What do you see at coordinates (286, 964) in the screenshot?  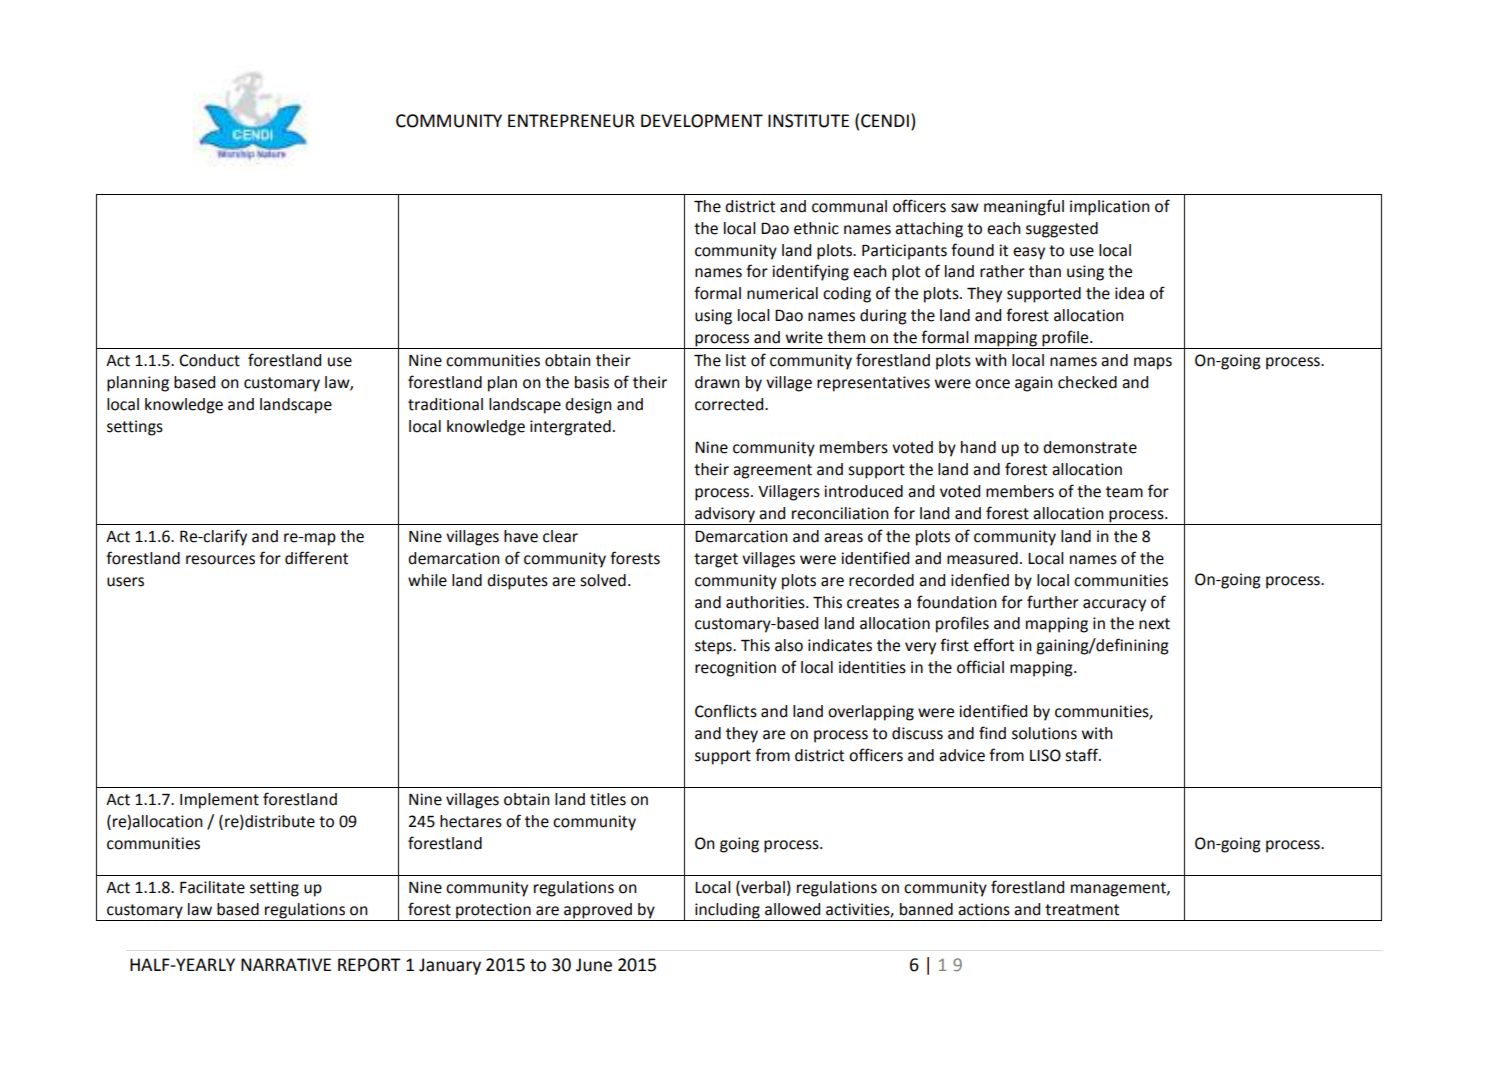 I see `NARRATIVE` at bounding box center [286, 964].
